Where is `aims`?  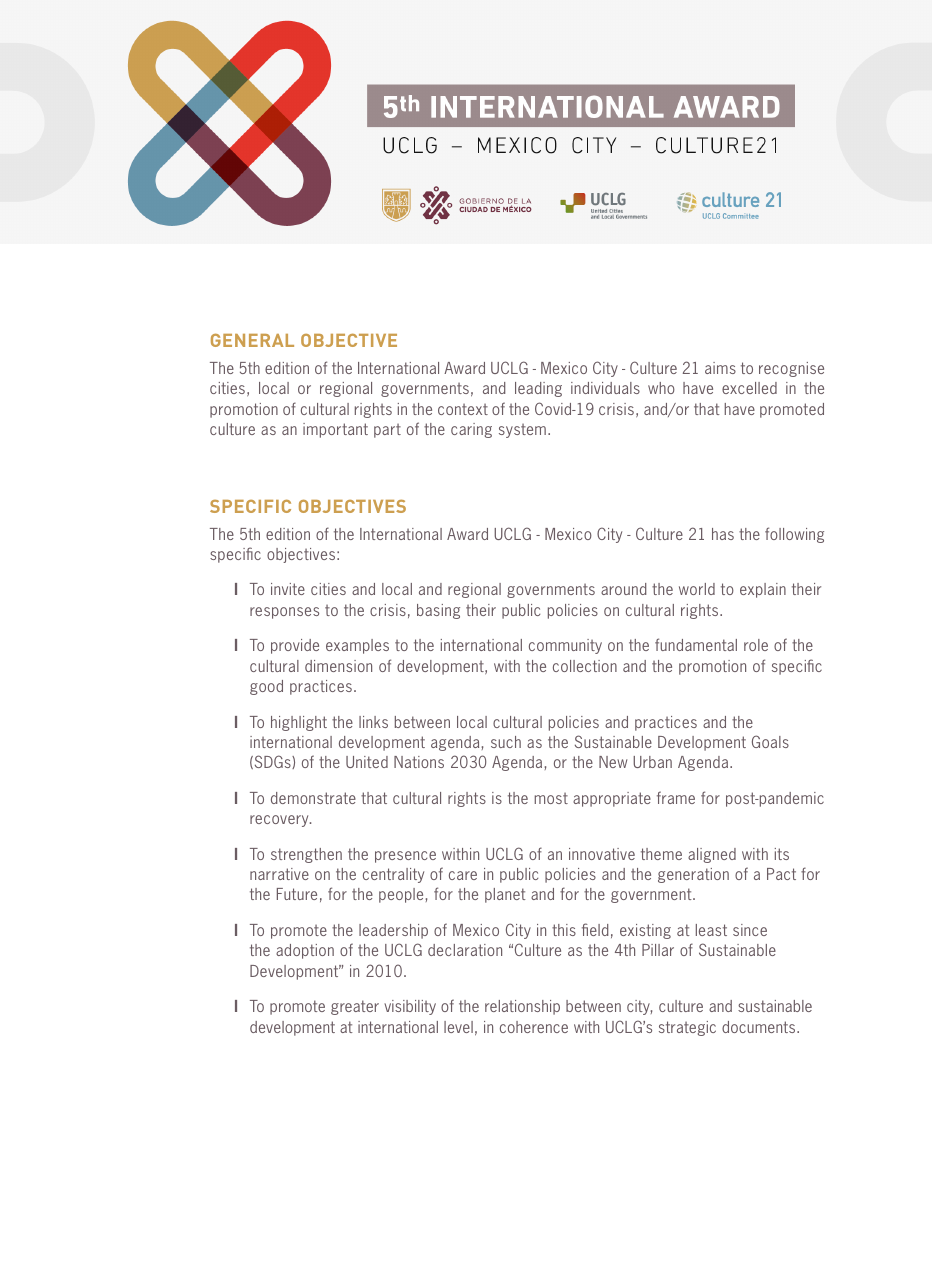
aims is located at coordinates (720, 368).
